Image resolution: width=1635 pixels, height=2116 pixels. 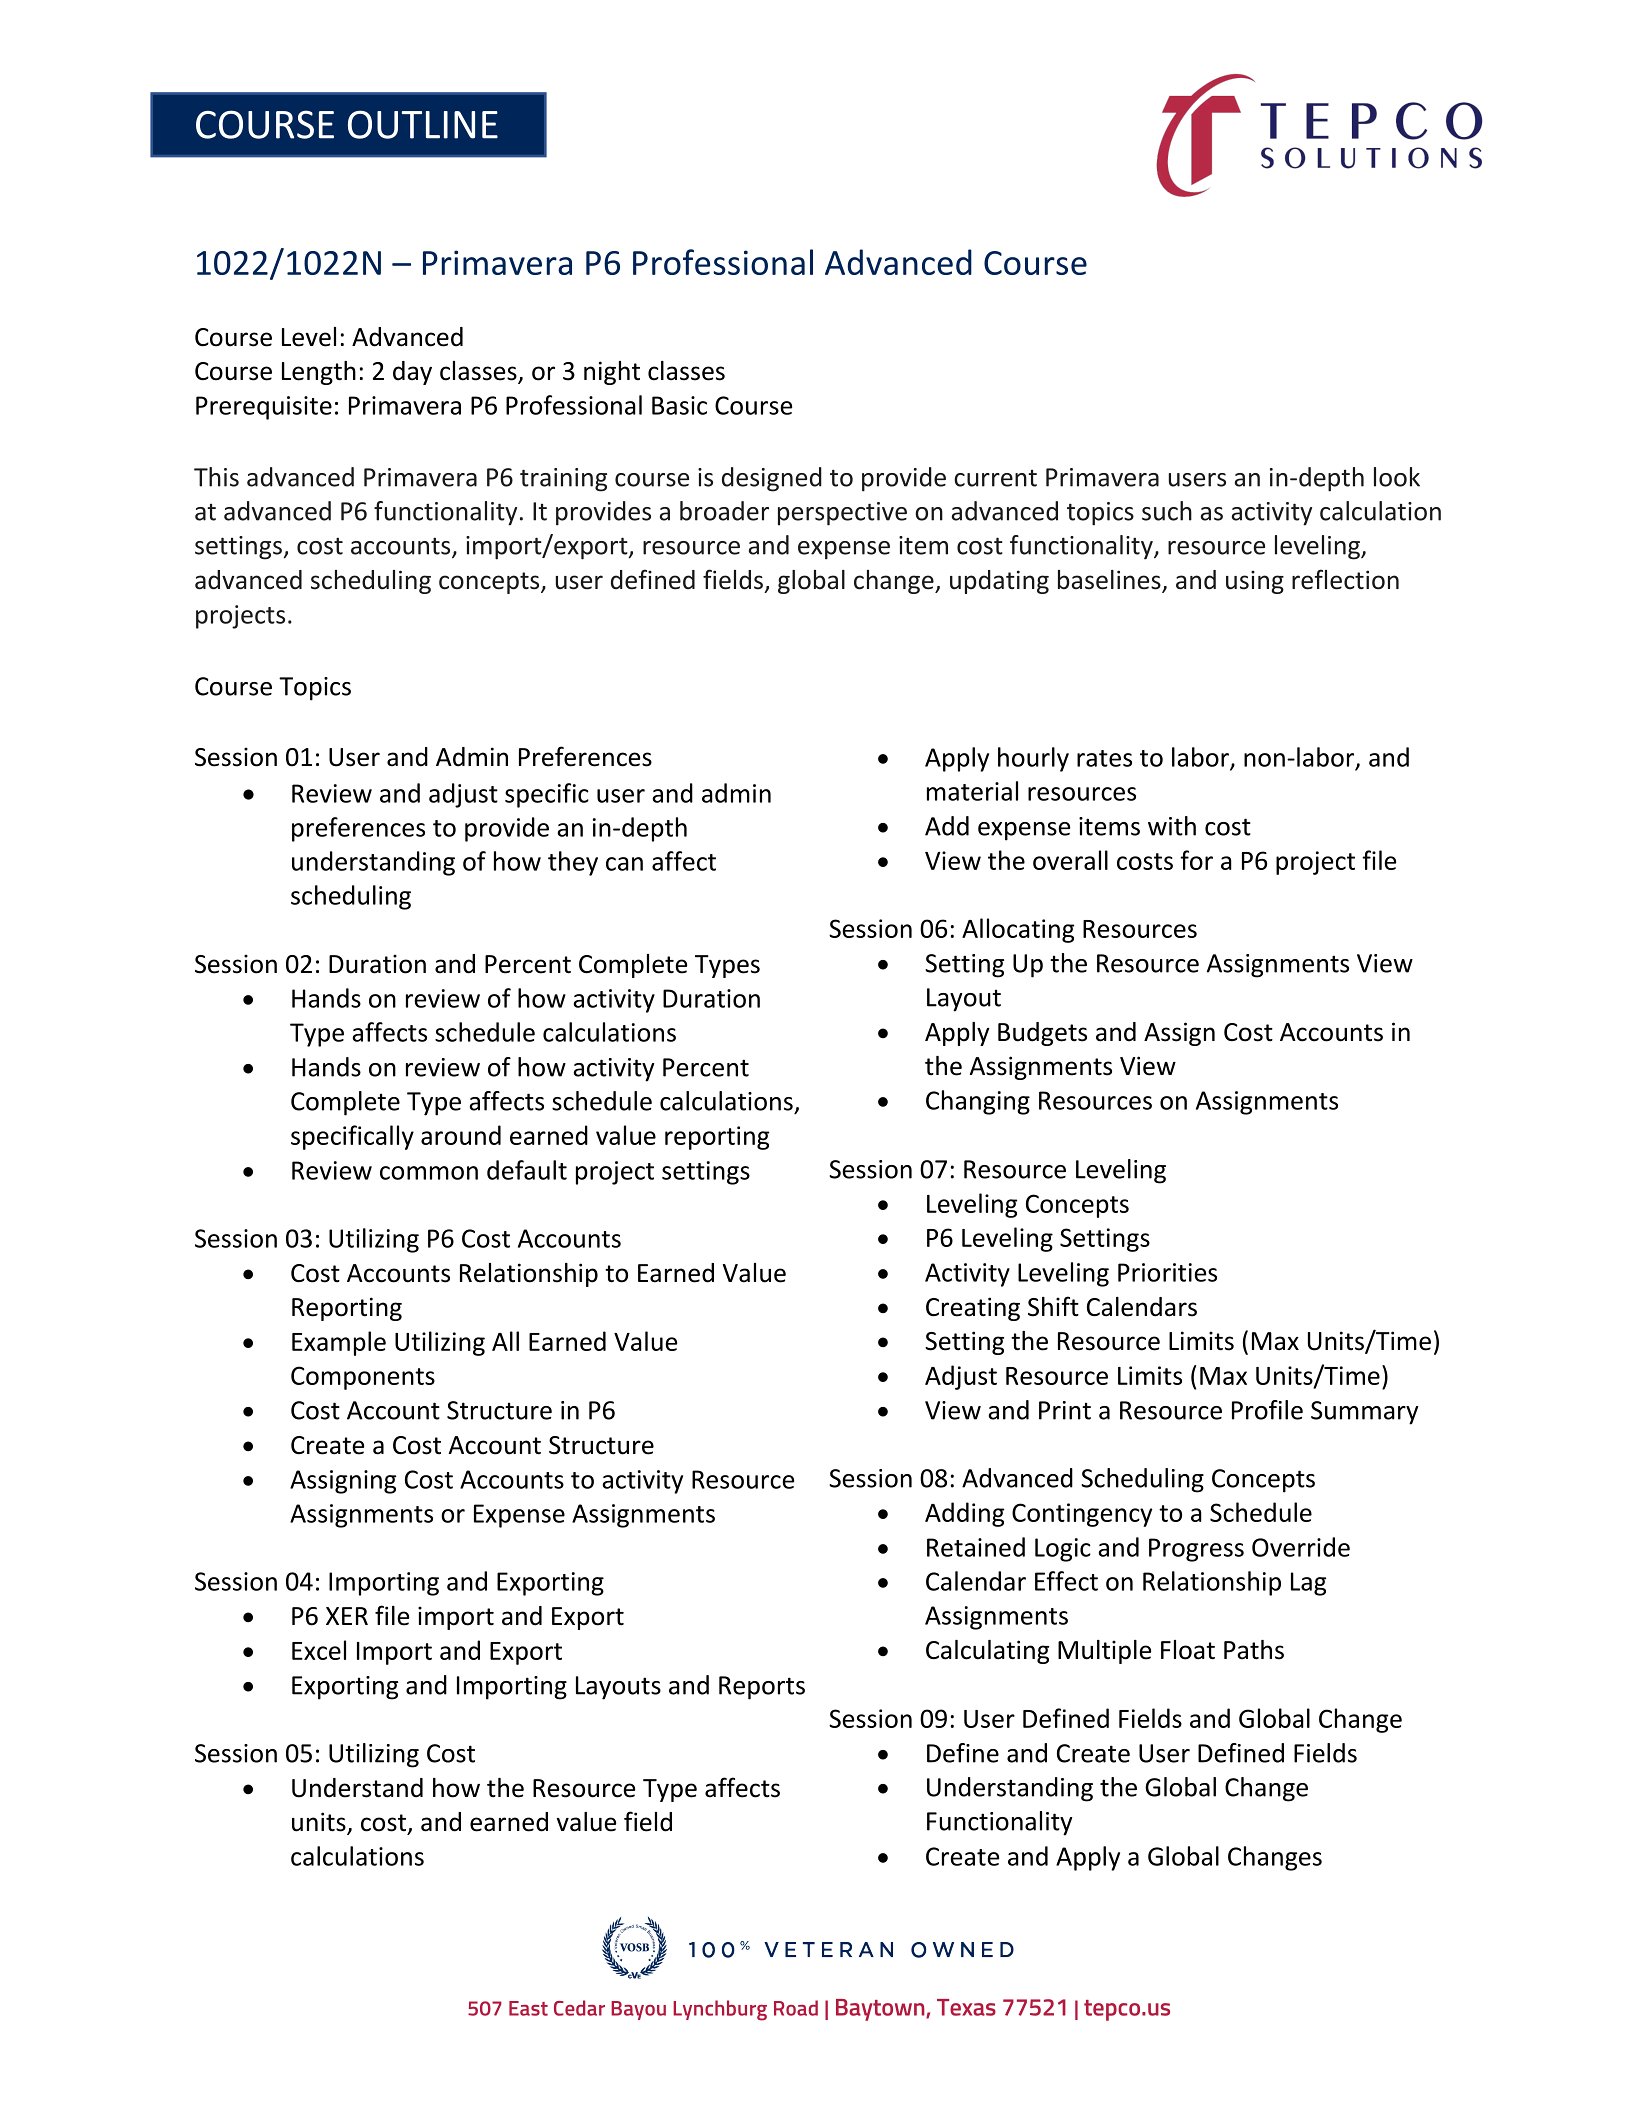 What do you see at coordinates (1042, 1034) in the document?
I see `Budgets` at bounding box center [1042, 1034].
